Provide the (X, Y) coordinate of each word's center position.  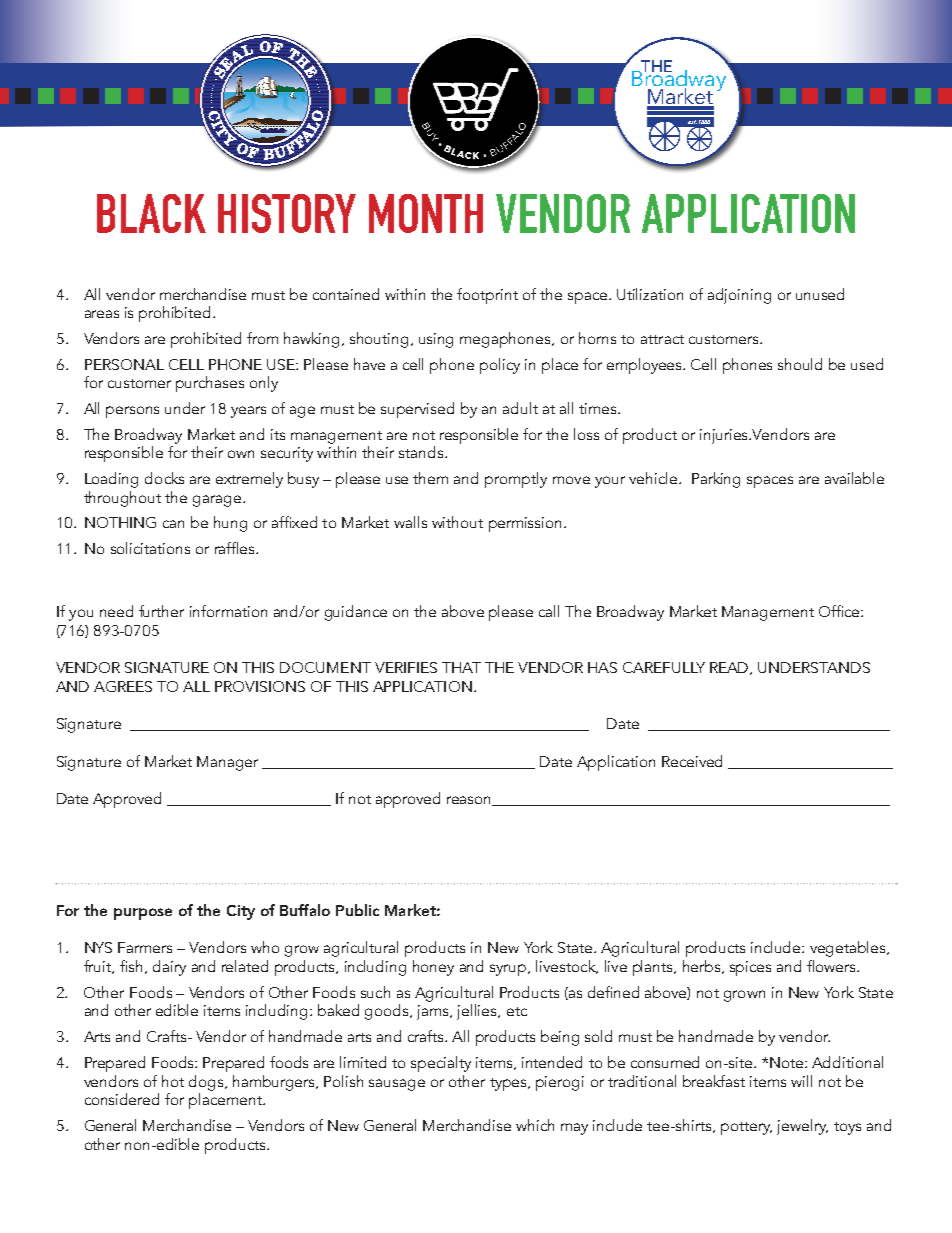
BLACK (151, 213)
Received (692, 761)
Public (357, 910)
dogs (207, 1083)
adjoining (739, 296)
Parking (716, 480)
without (457, 522)
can (173, 524)
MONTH (426, 213)
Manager (227, 763)
